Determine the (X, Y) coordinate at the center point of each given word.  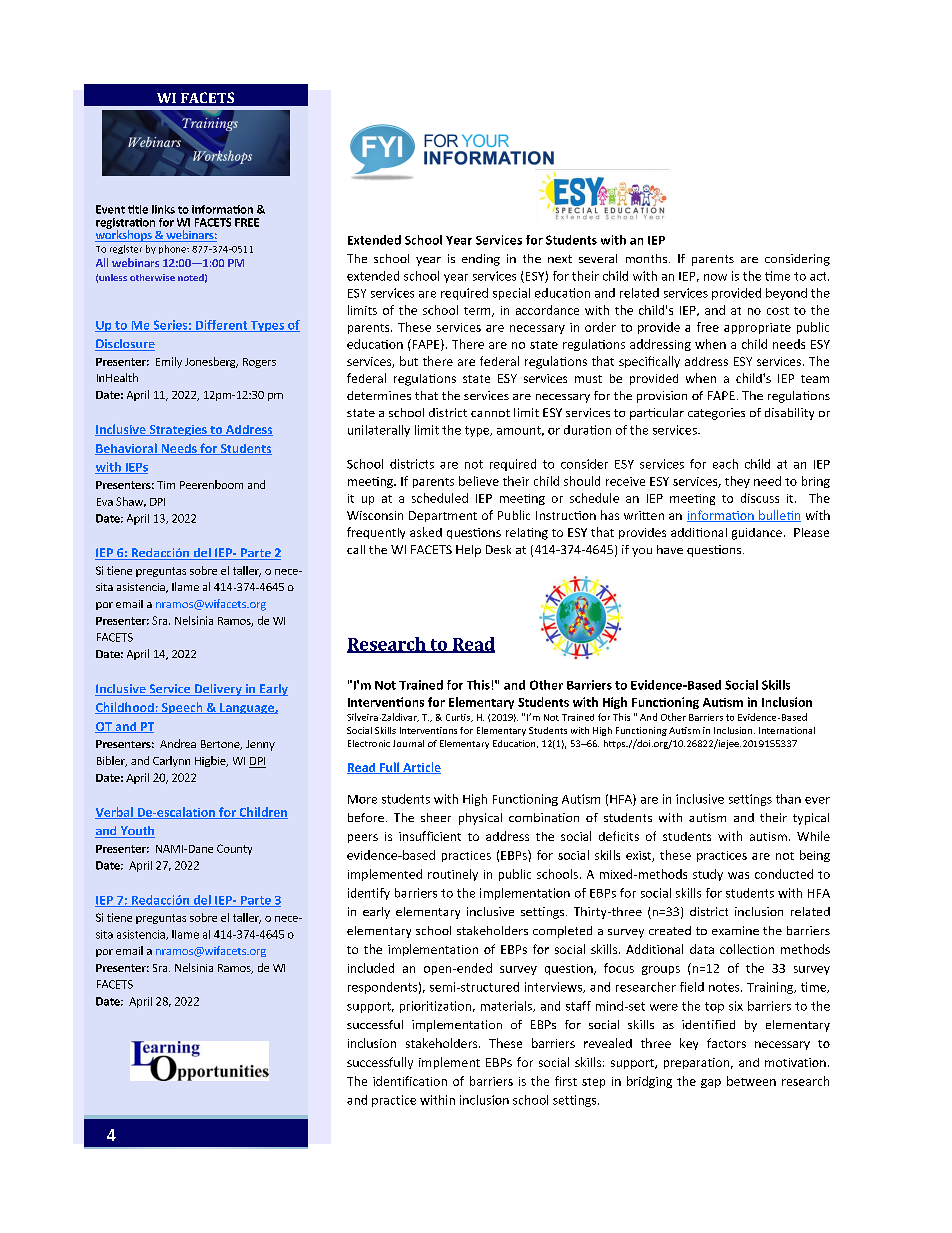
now (715, 277)
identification (410, 1081)
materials (507, 1006)
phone (173, 249)
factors (726, 1043)
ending (481, 260)
